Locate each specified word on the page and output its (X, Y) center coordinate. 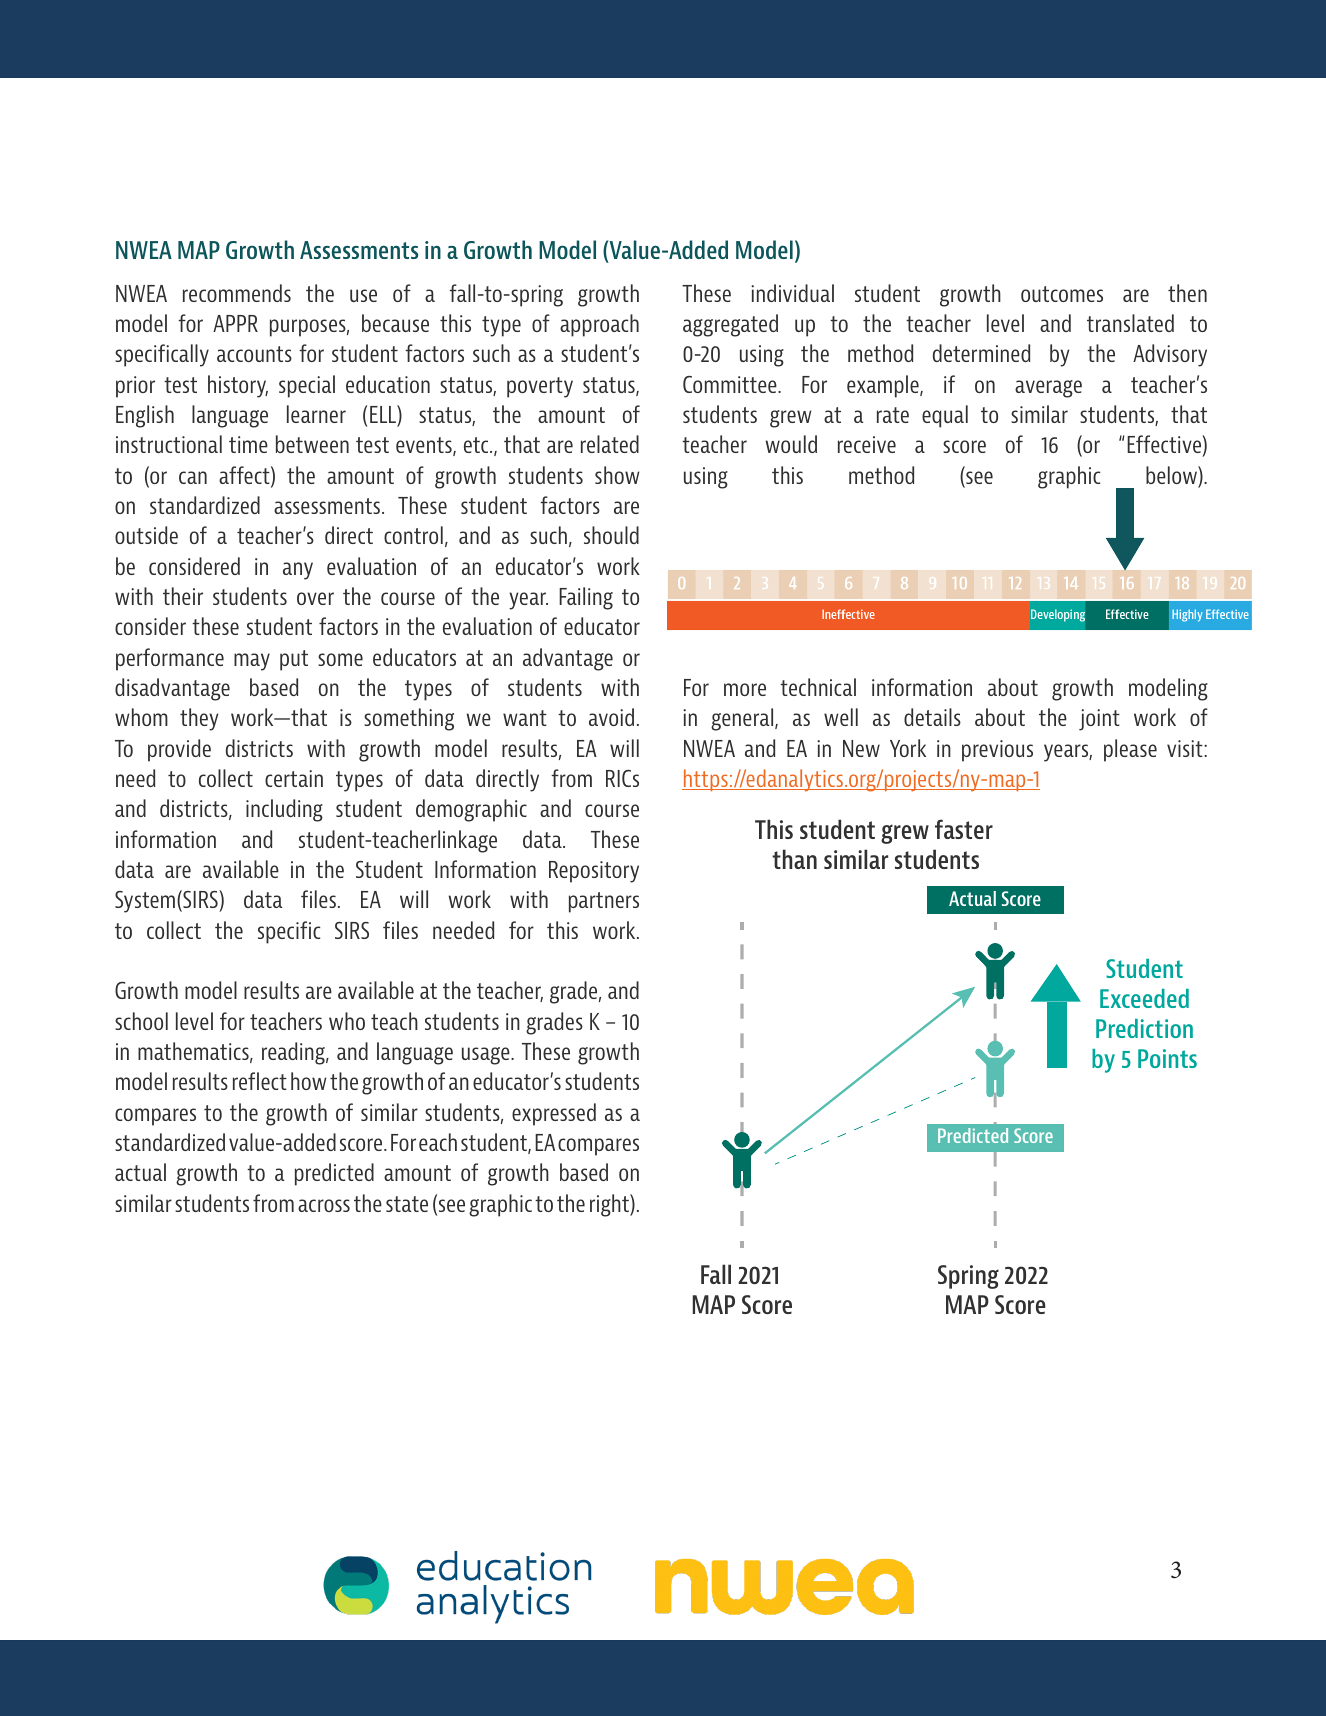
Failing (586, 598)
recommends (237, 293)
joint (1099, 720)
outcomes (1062, 294)
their (183, 596)
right (610, 1205)
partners (604, 902)
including (284, 810)
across (324, 1205)
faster (964, 829)
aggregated (730, 325)
